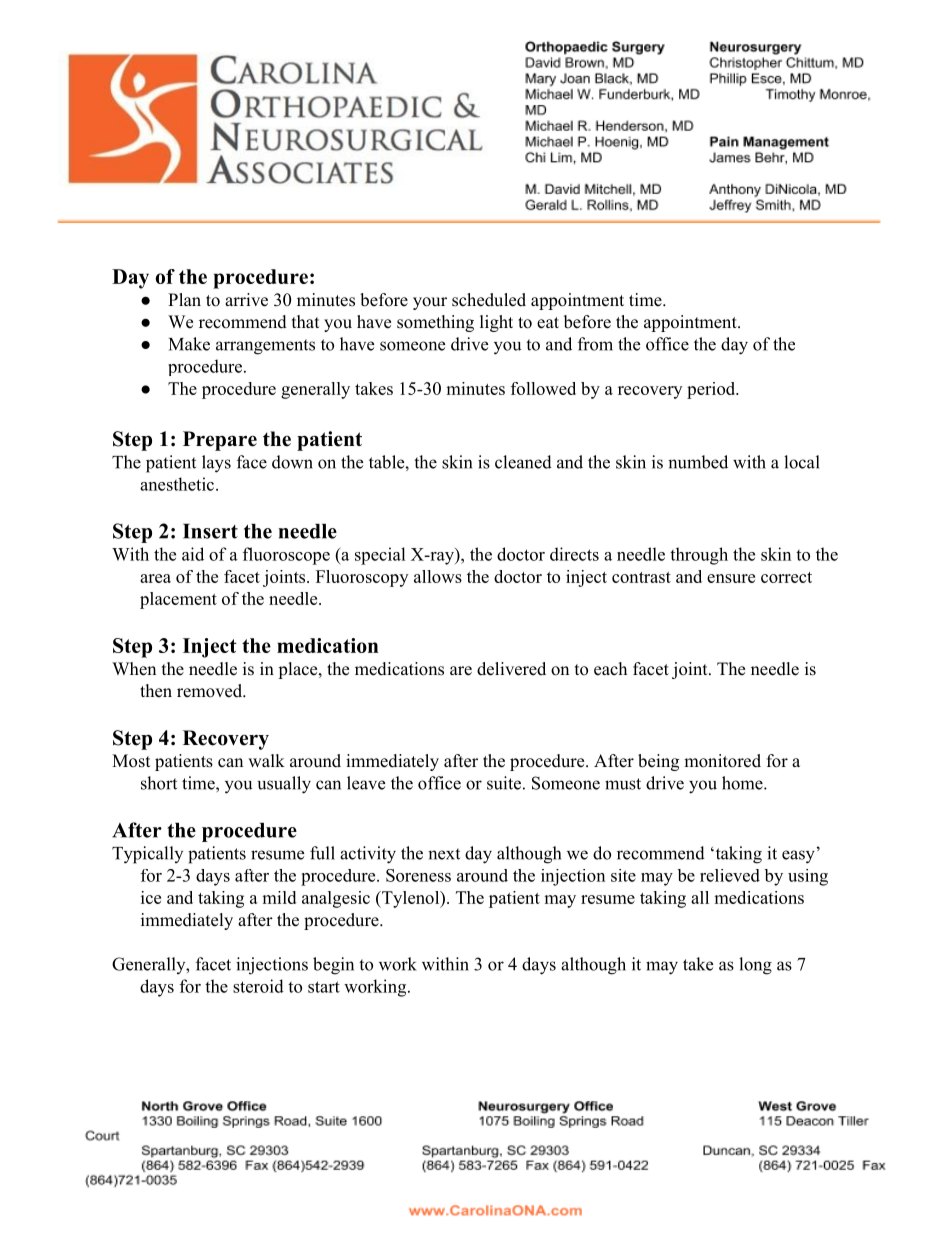  Describe the element at coordinates (184, 299) in the screenshot. I see `Plan` at that location.
